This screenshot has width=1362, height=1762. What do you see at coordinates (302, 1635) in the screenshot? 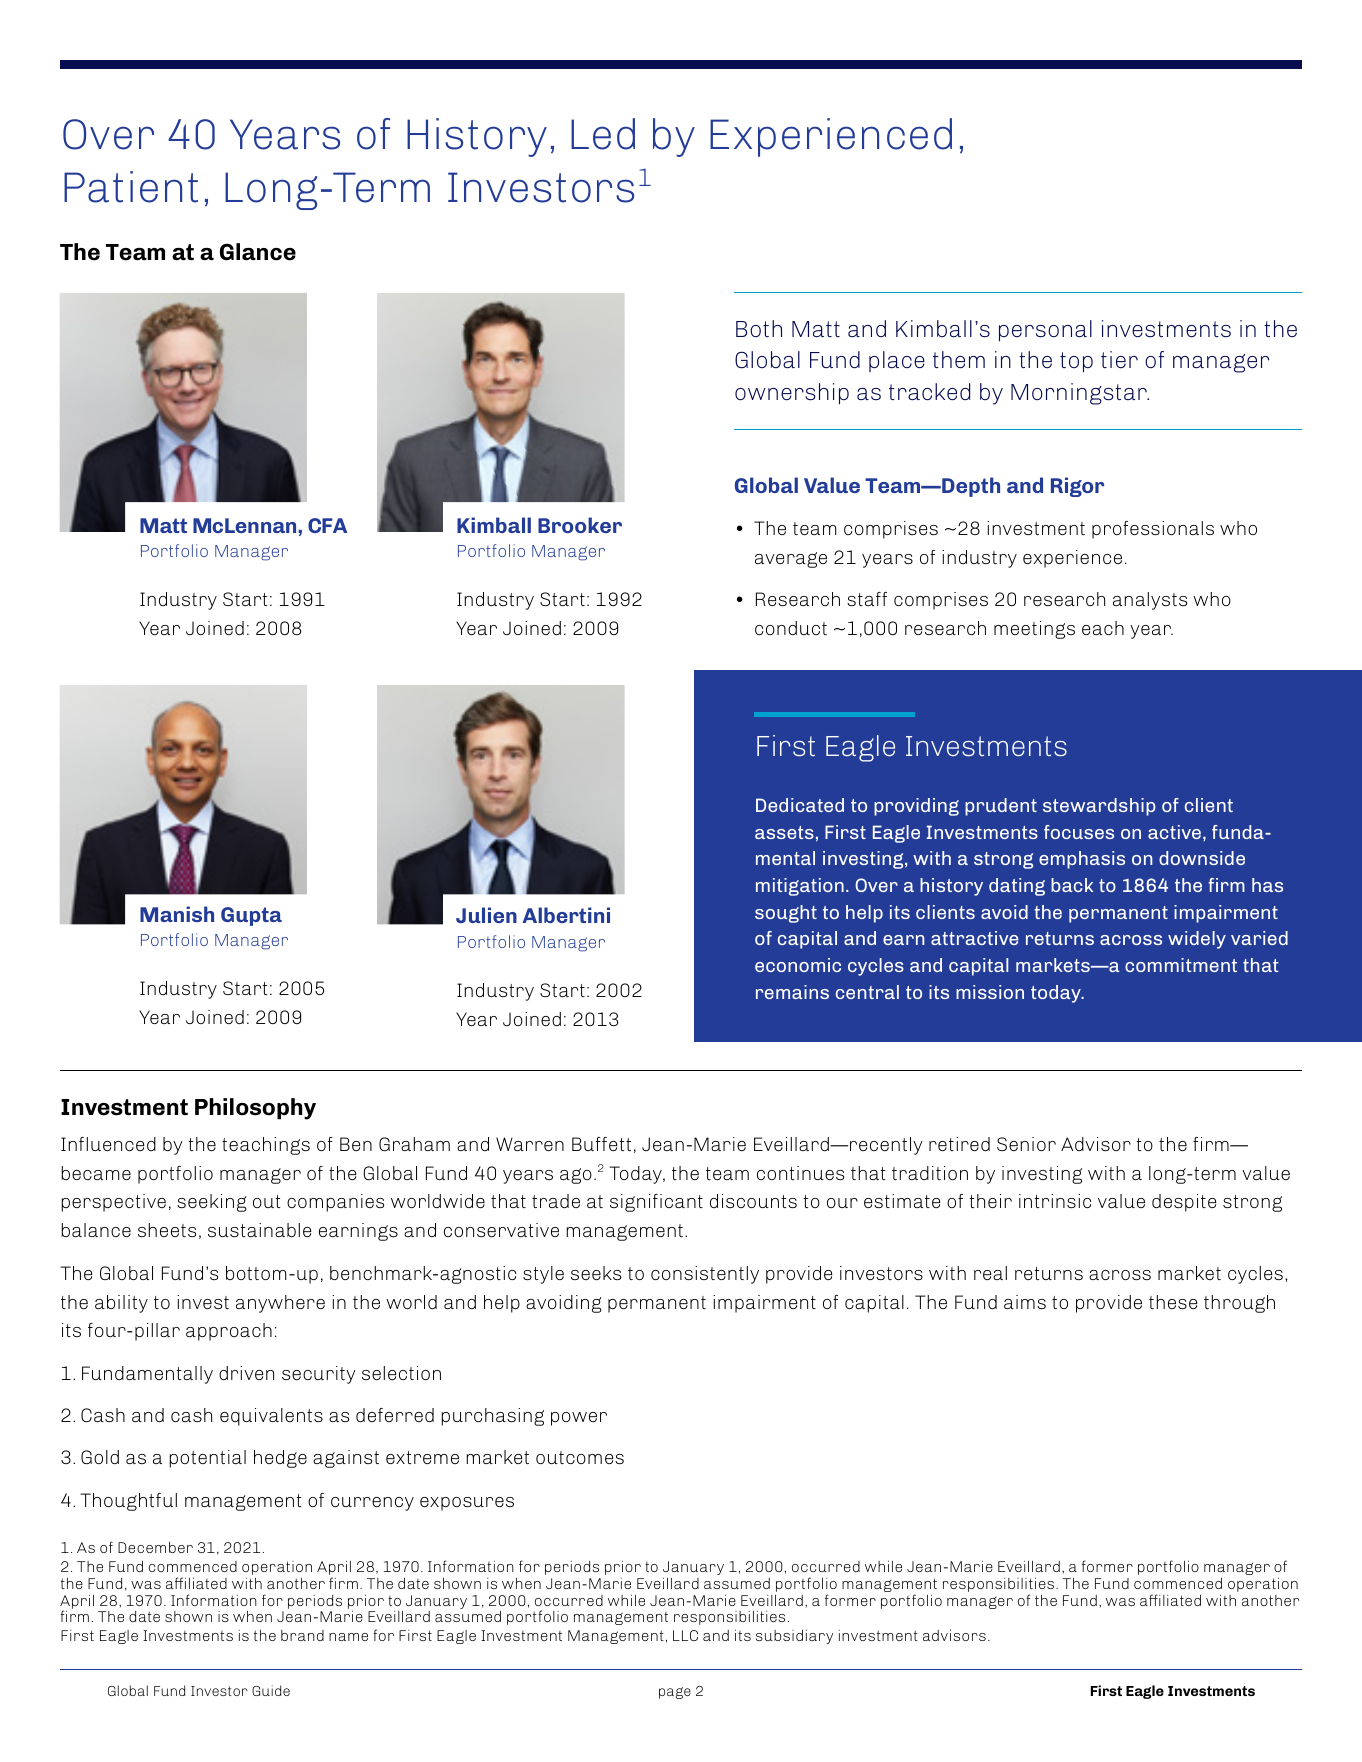
I see `brand` at bounding box center [302, 1635].
